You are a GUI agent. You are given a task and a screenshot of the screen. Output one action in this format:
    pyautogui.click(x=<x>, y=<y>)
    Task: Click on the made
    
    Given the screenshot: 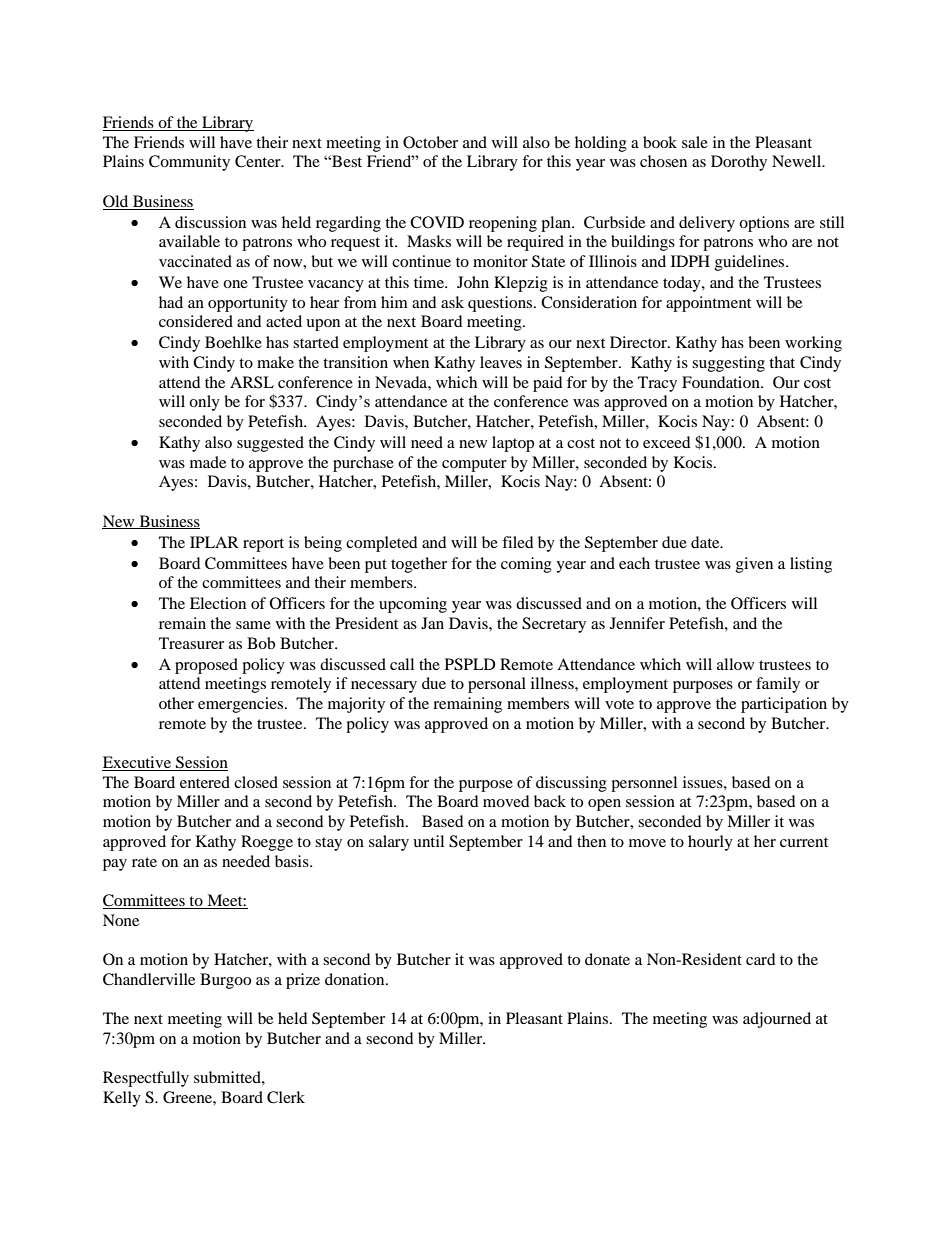 What is the action you would take?
    pyautogui.click(x=208, y=462)
